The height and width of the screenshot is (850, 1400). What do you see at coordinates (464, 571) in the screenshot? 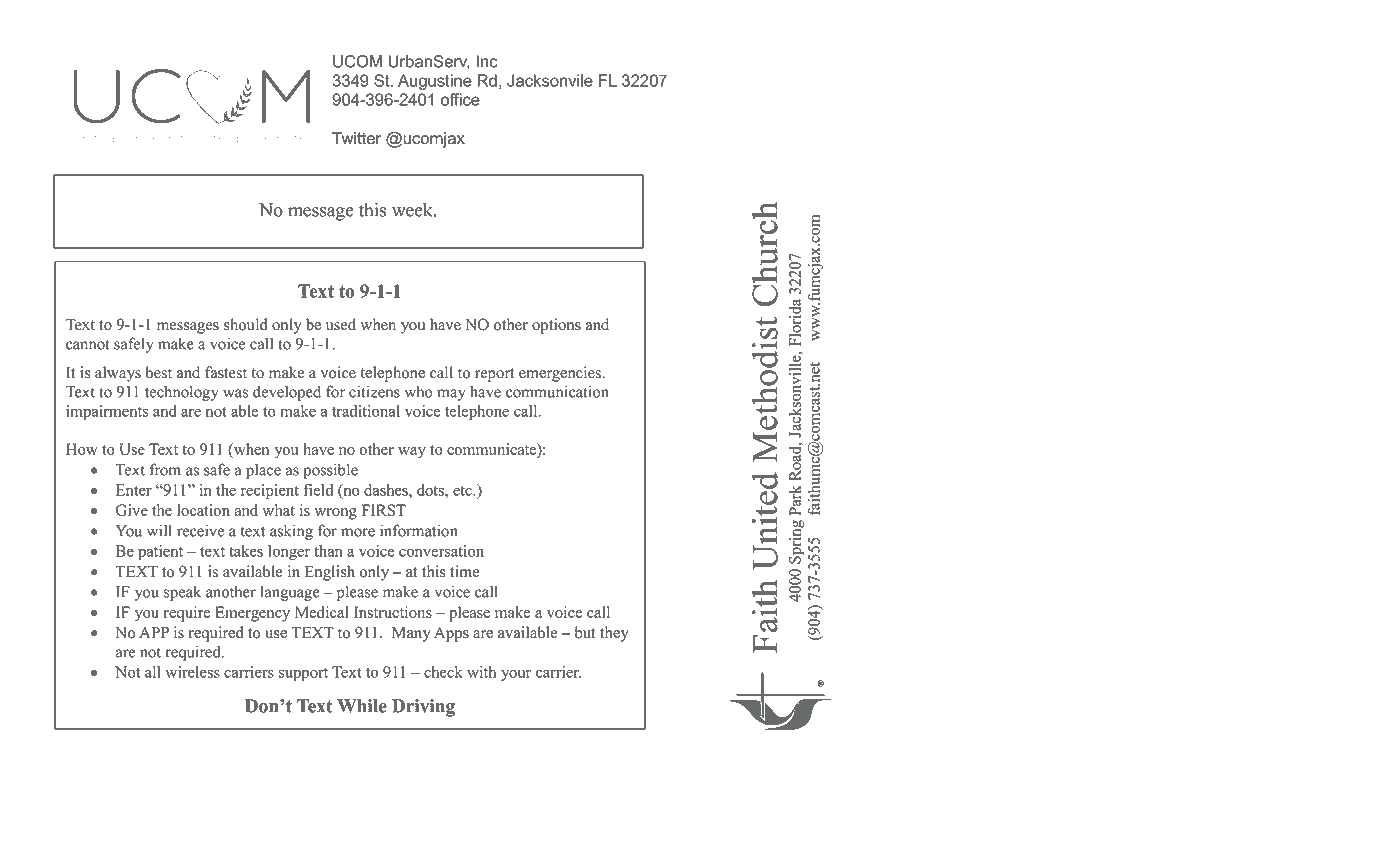
I see `time` at bounding box center [464, 571].
